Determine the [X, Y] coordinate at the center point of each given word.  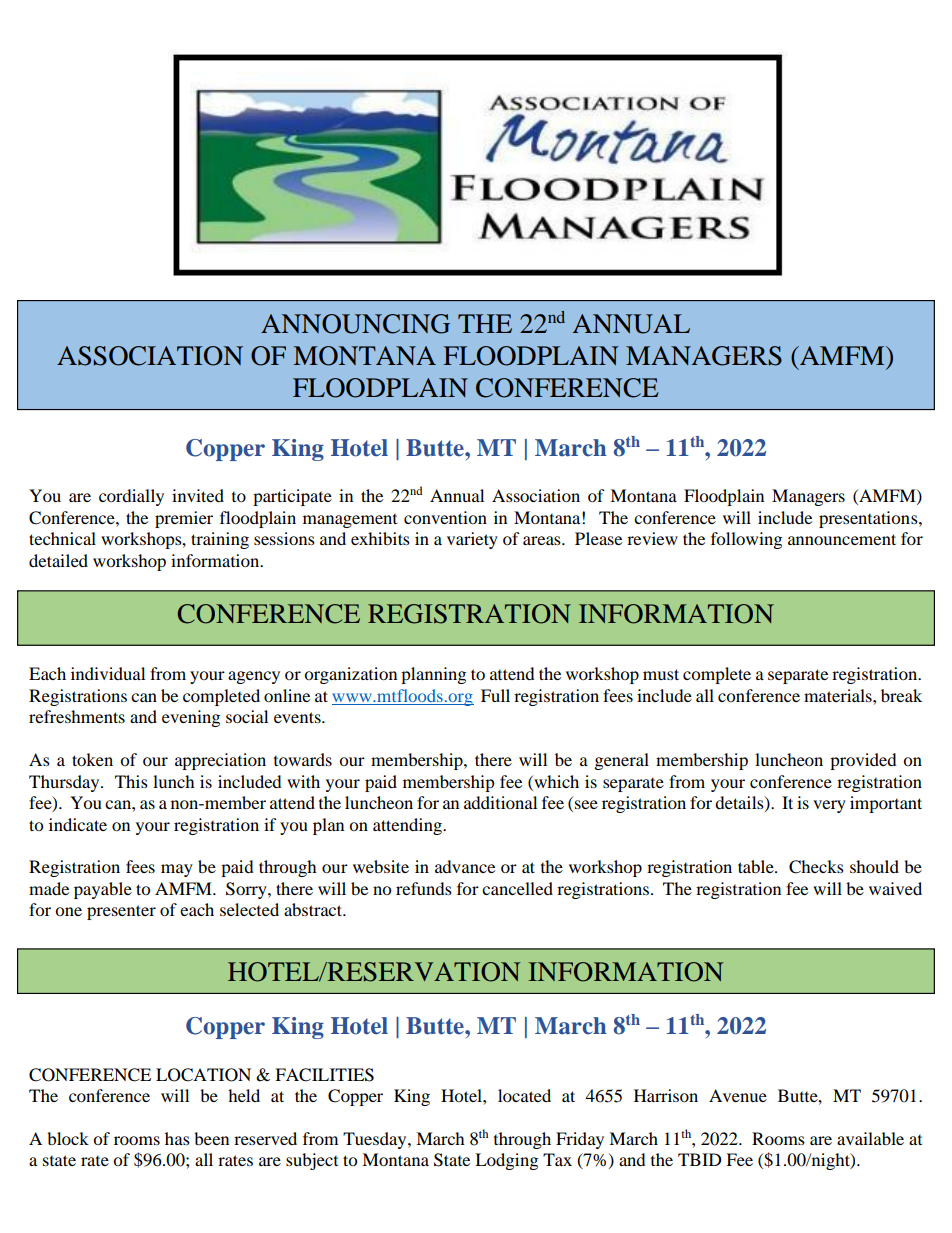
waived [895, 888]
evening [191, 718]
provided [863, 761]
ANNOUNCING [355, 324]
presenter [121, 912]
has [177, 1138]
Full [495, 695]
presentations [869, 519]
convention [445, 517]
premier [184, 519]
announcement [842, 539]
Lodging [506, 1161]
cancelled [517, 888]
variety [472, 540]
